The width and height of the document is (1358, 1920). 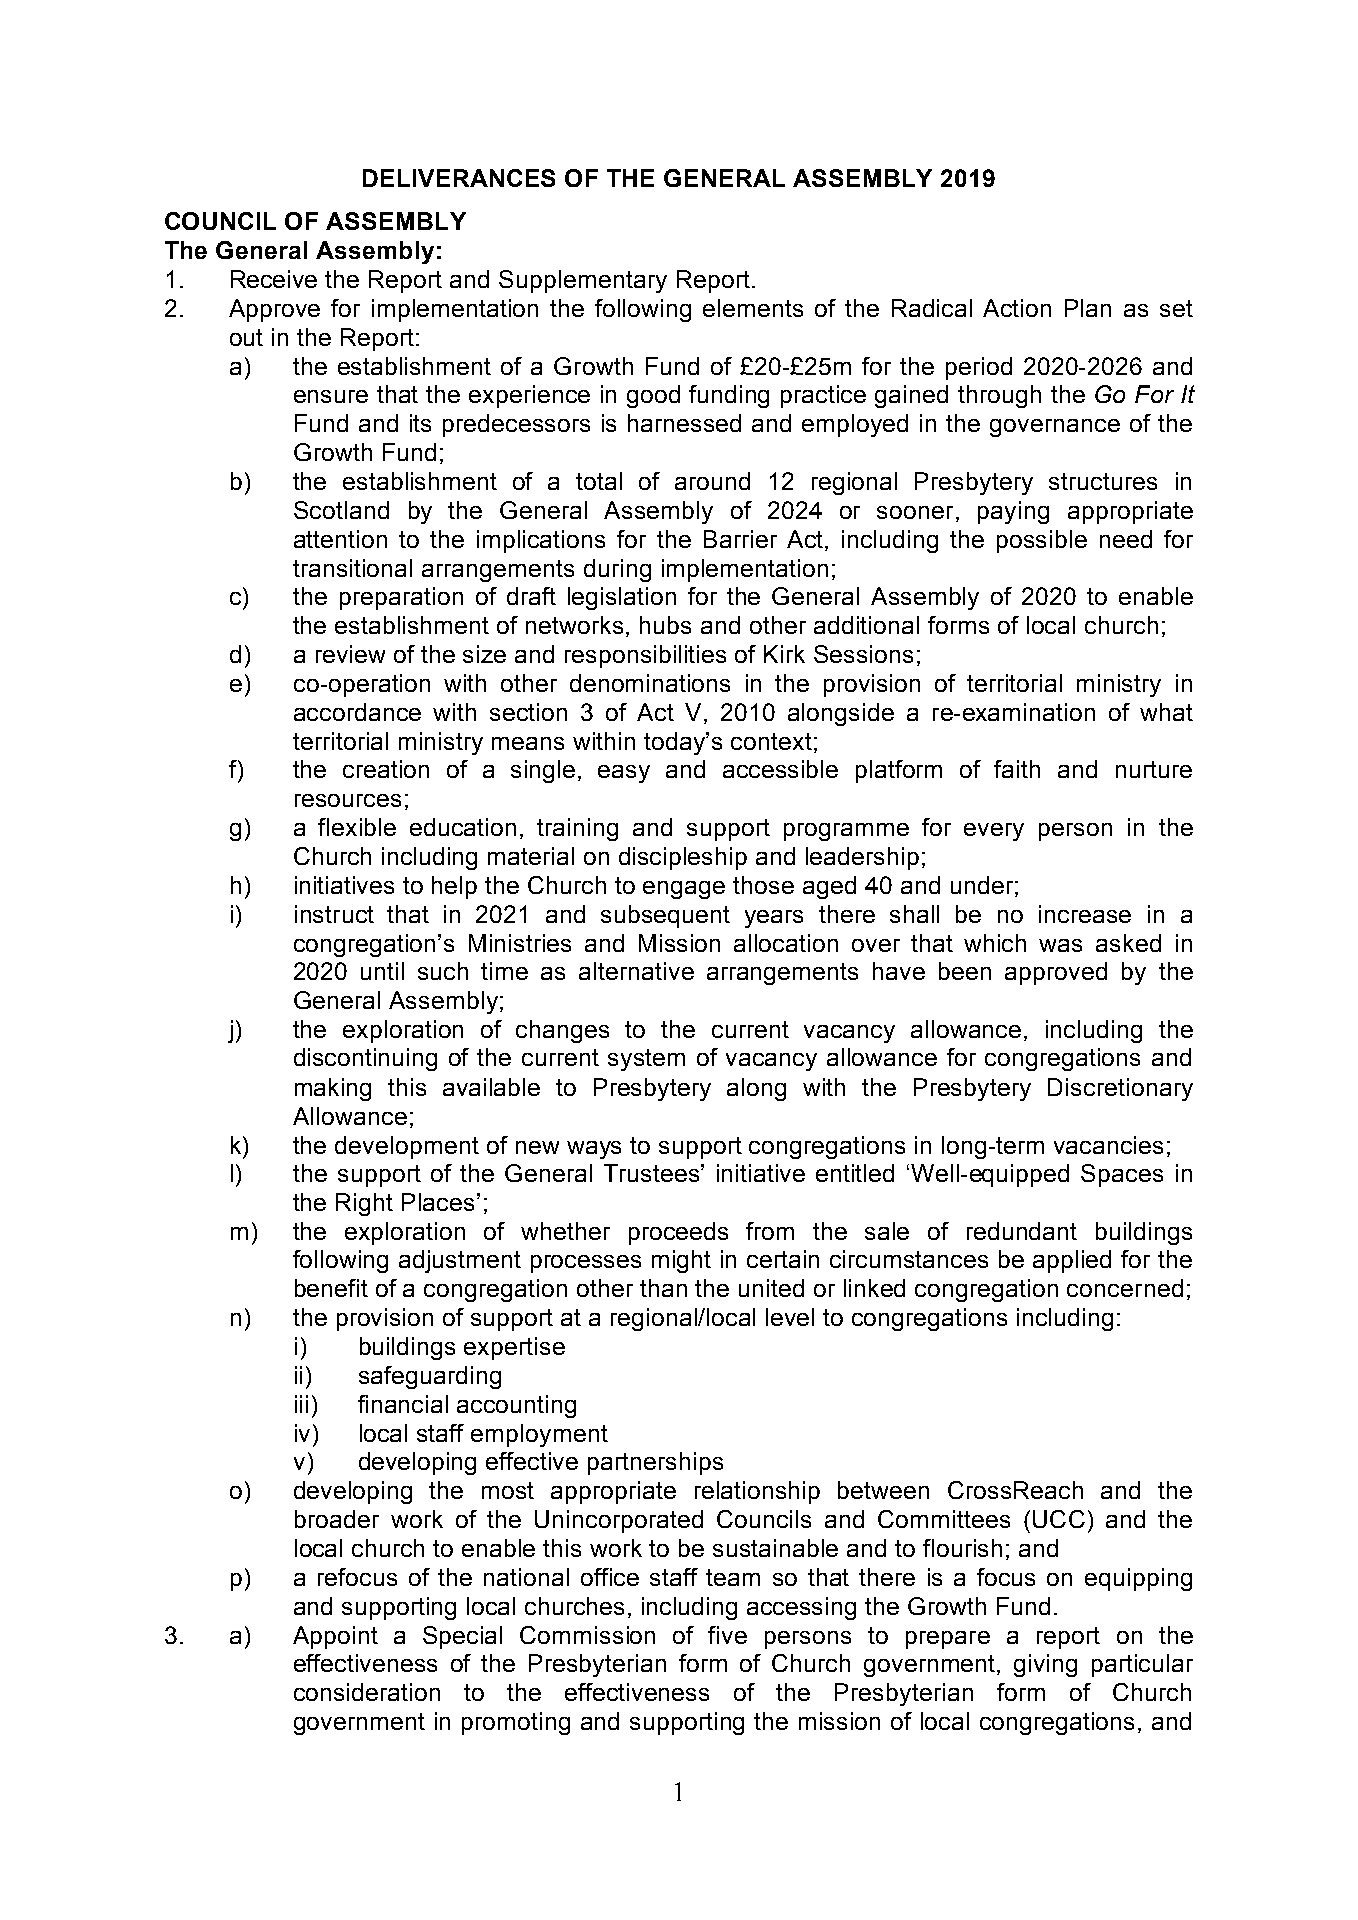 I want to click on consideration, so click(x=367, y=1692).
